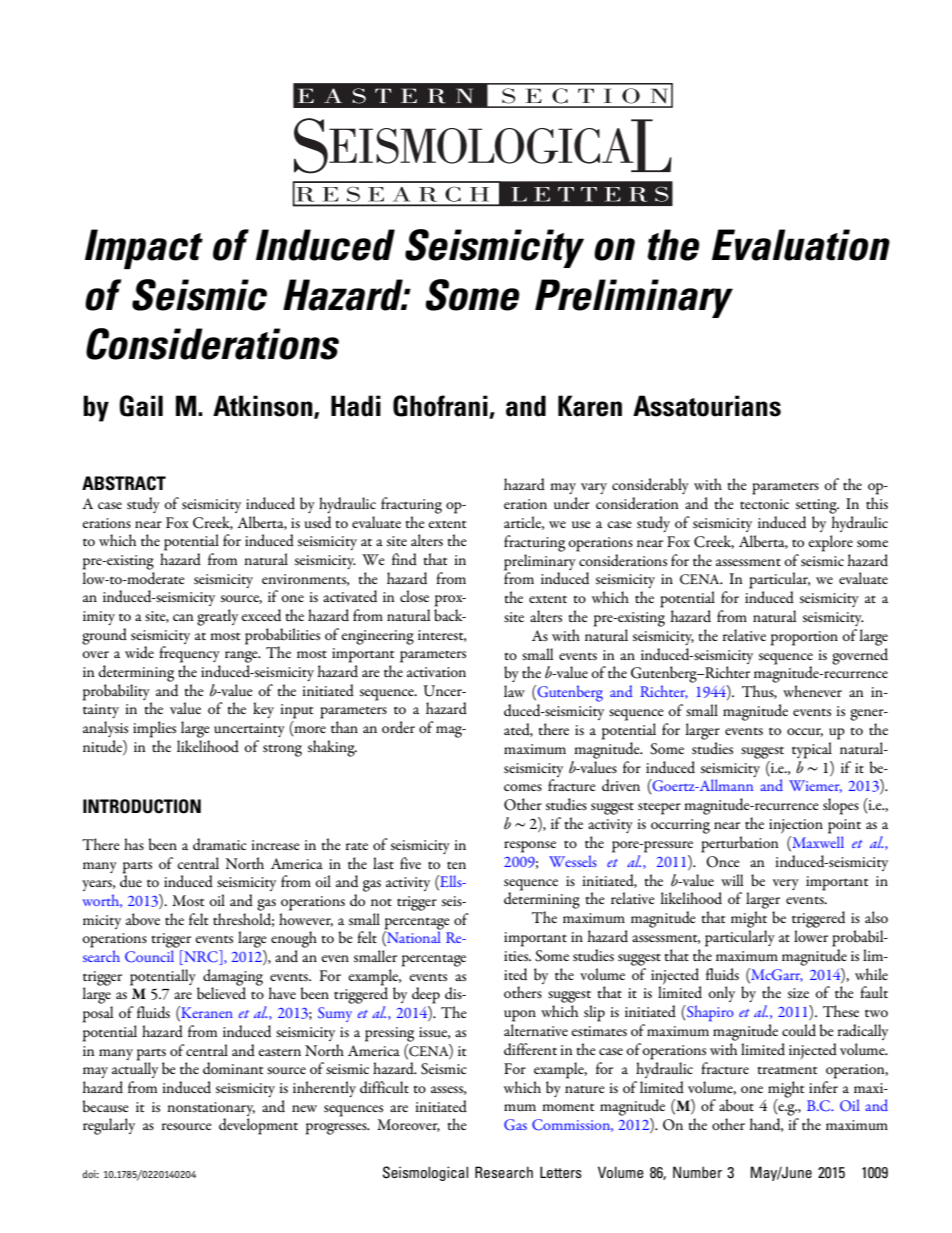  I want to click on Impact, so click(144, 249).
